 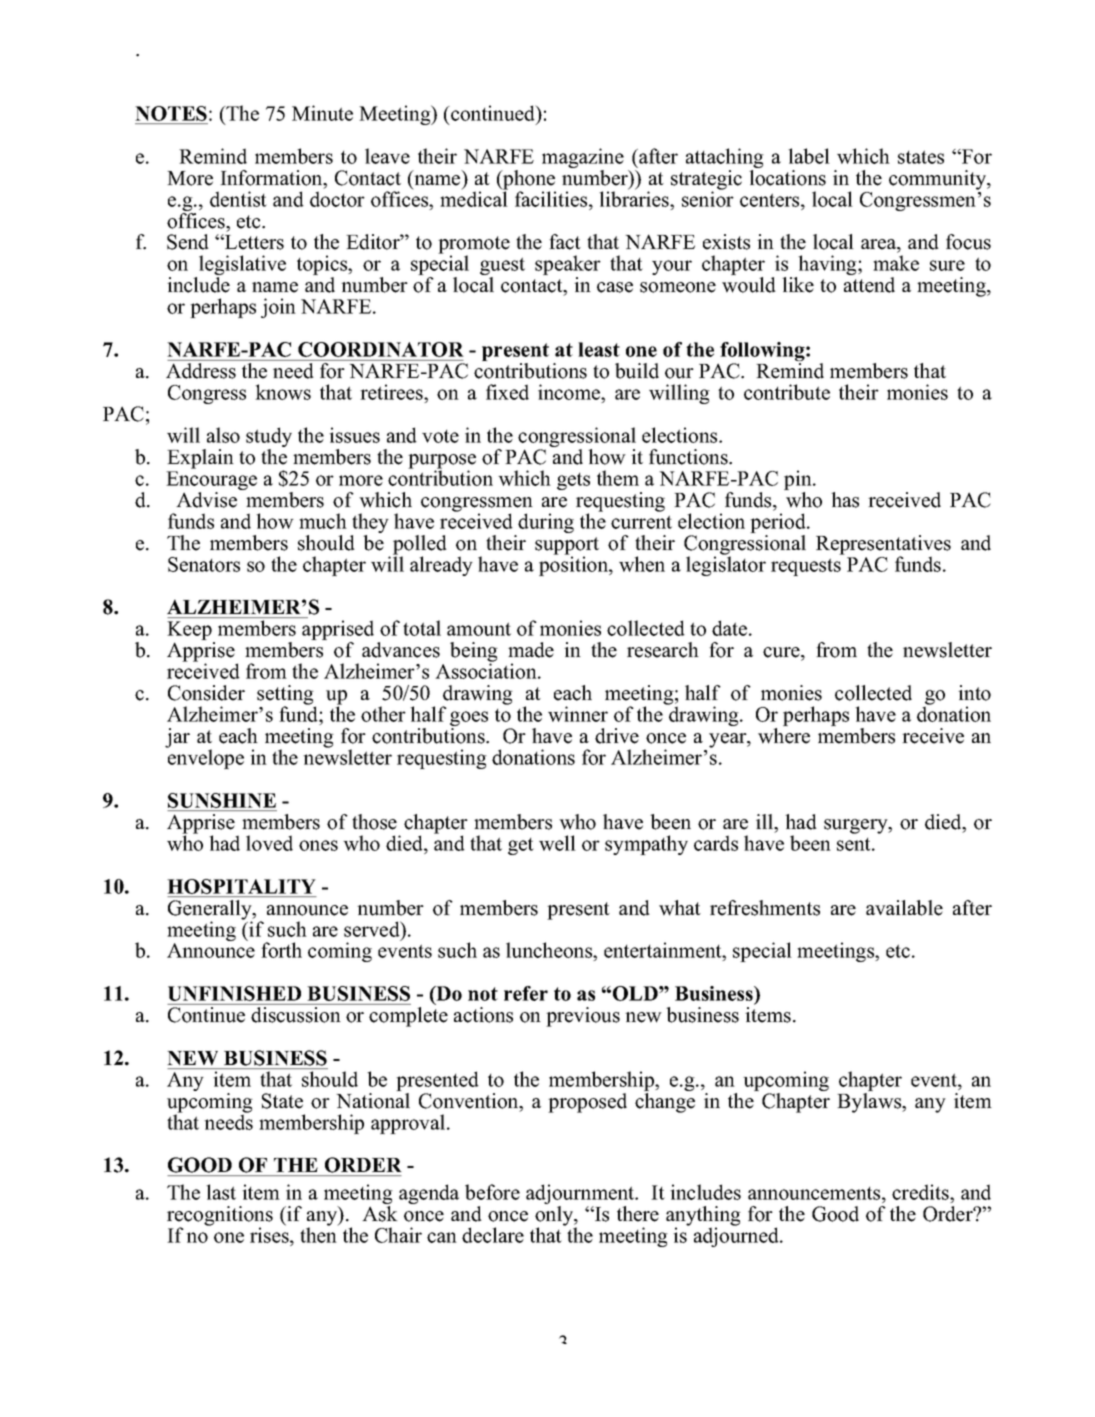 What do you see at coordinates (583, 159) in the screenshot?
I see `magazine` at bounding box center [583, 159].
